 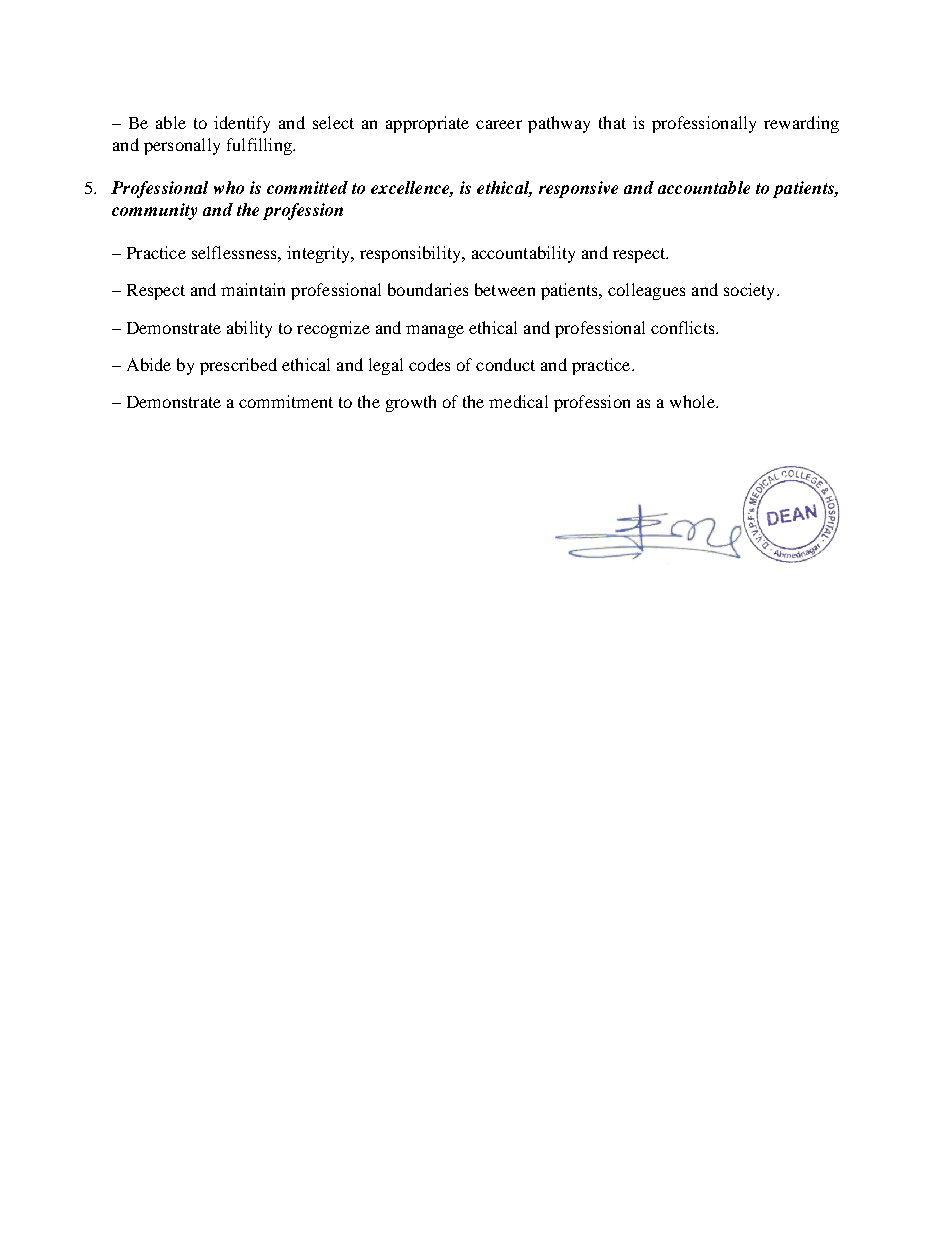 I want to click on commitment, so click(x=286, y=401).
